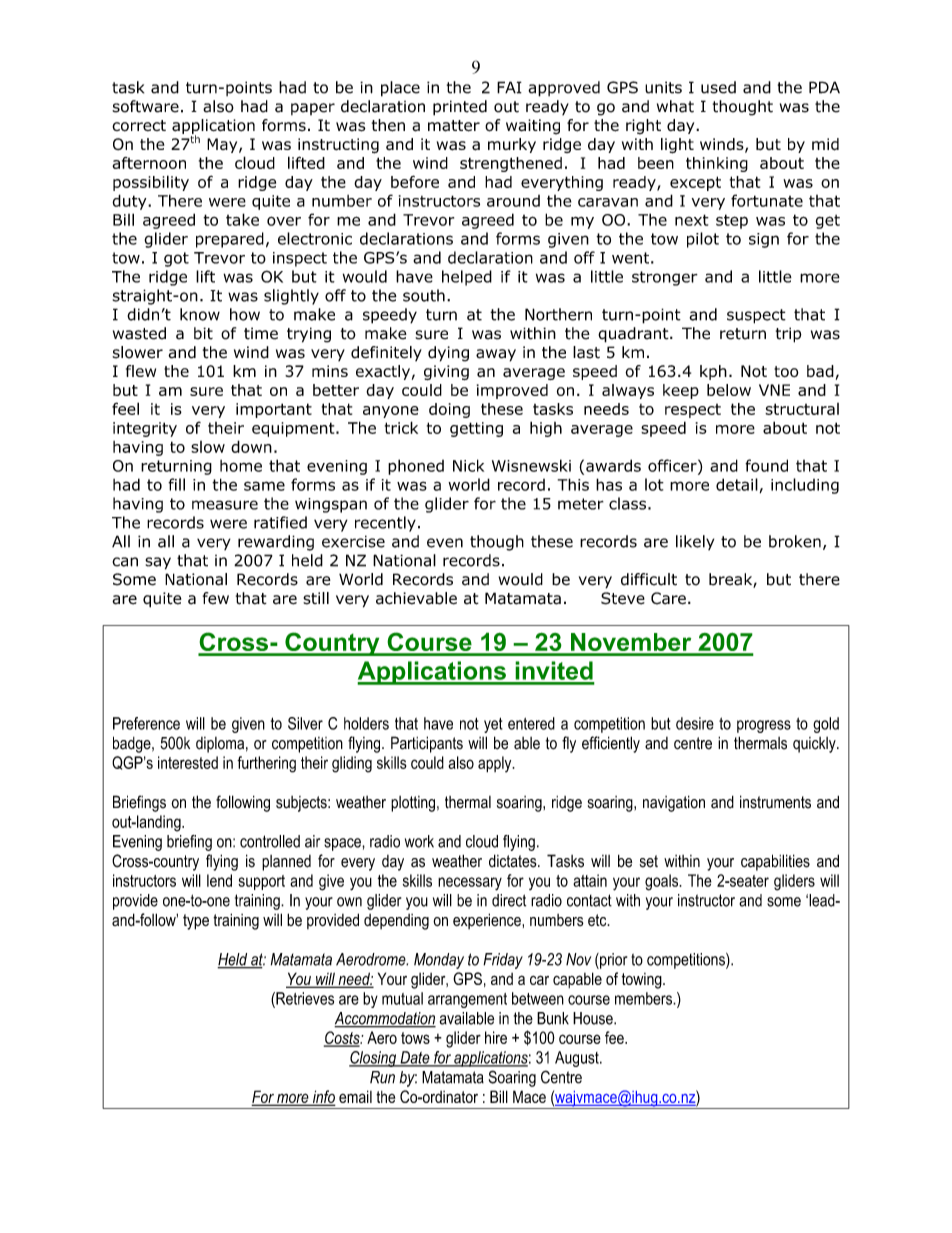 The height and width of the screenshot is (1233, 952). What do you see at coordinates (718, 87) in the screenshot?
I see `used` at bounding box center [718, 87].
